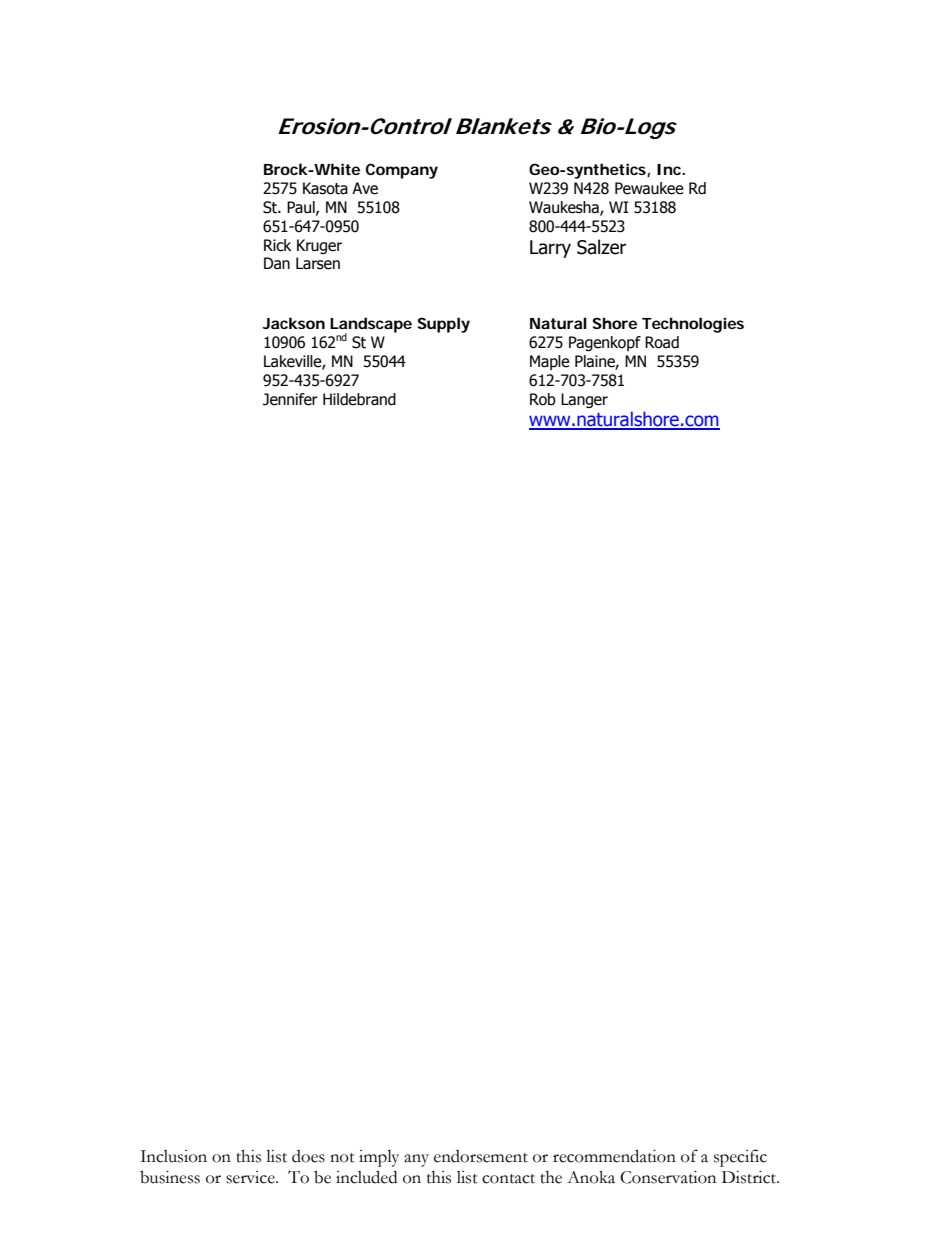  I want to click on service, so click(251, 1177).
